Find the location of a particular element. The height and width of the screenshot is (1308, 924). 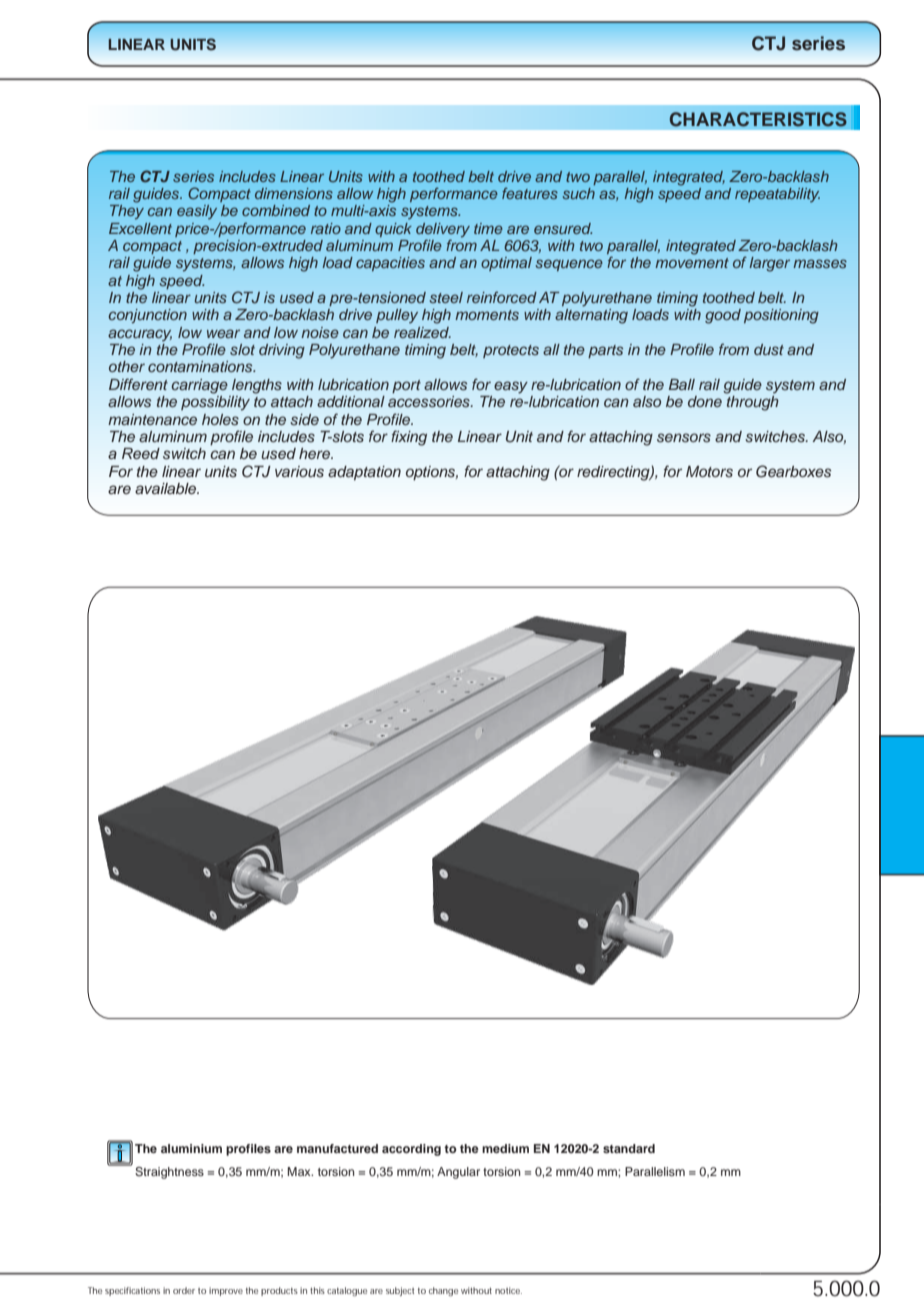

change is located at coordinates (443, 1291).
